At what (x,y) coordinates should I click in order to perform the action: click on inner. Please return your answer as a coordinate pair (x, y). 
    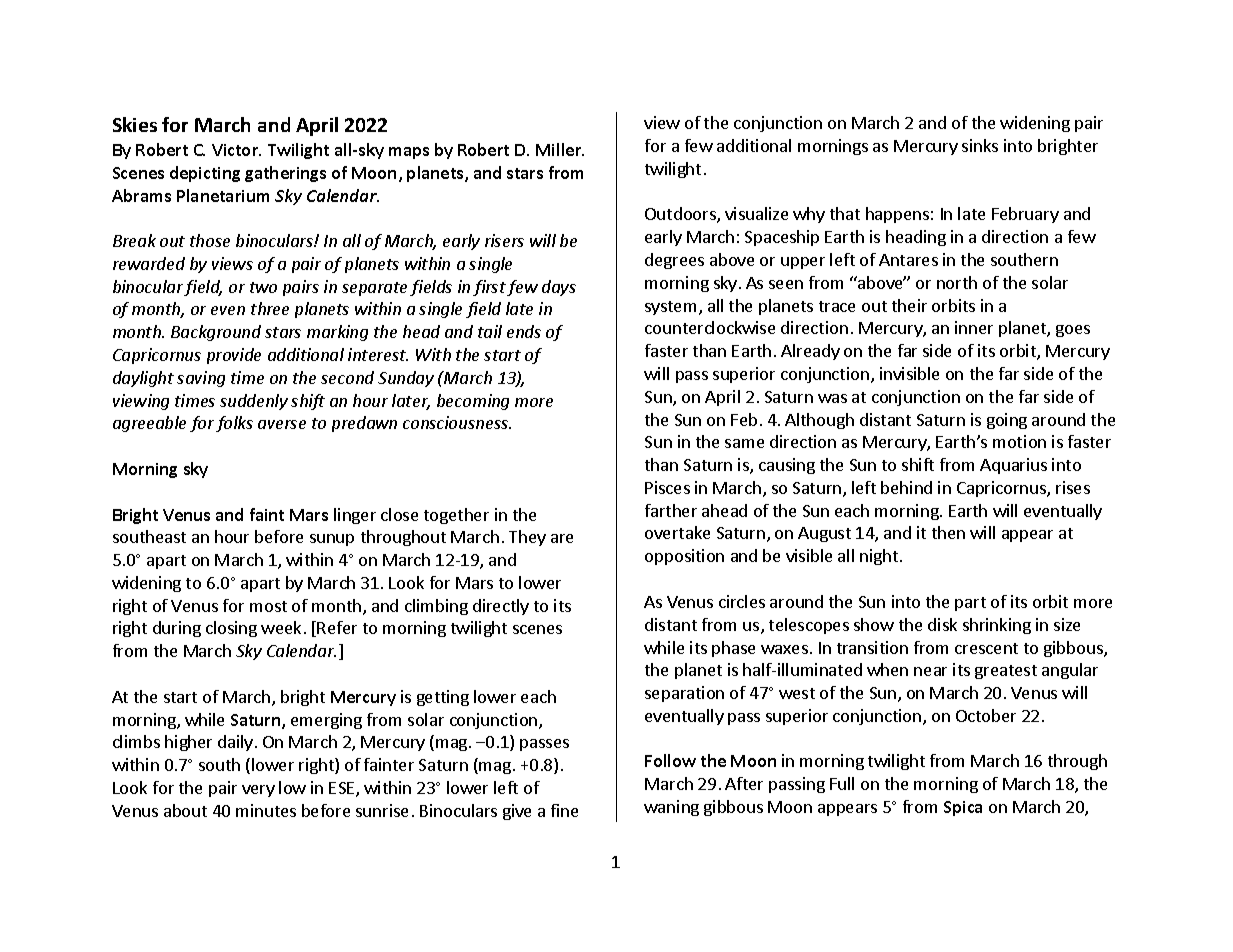
    Looking at the image, I should click on (974, 327).
